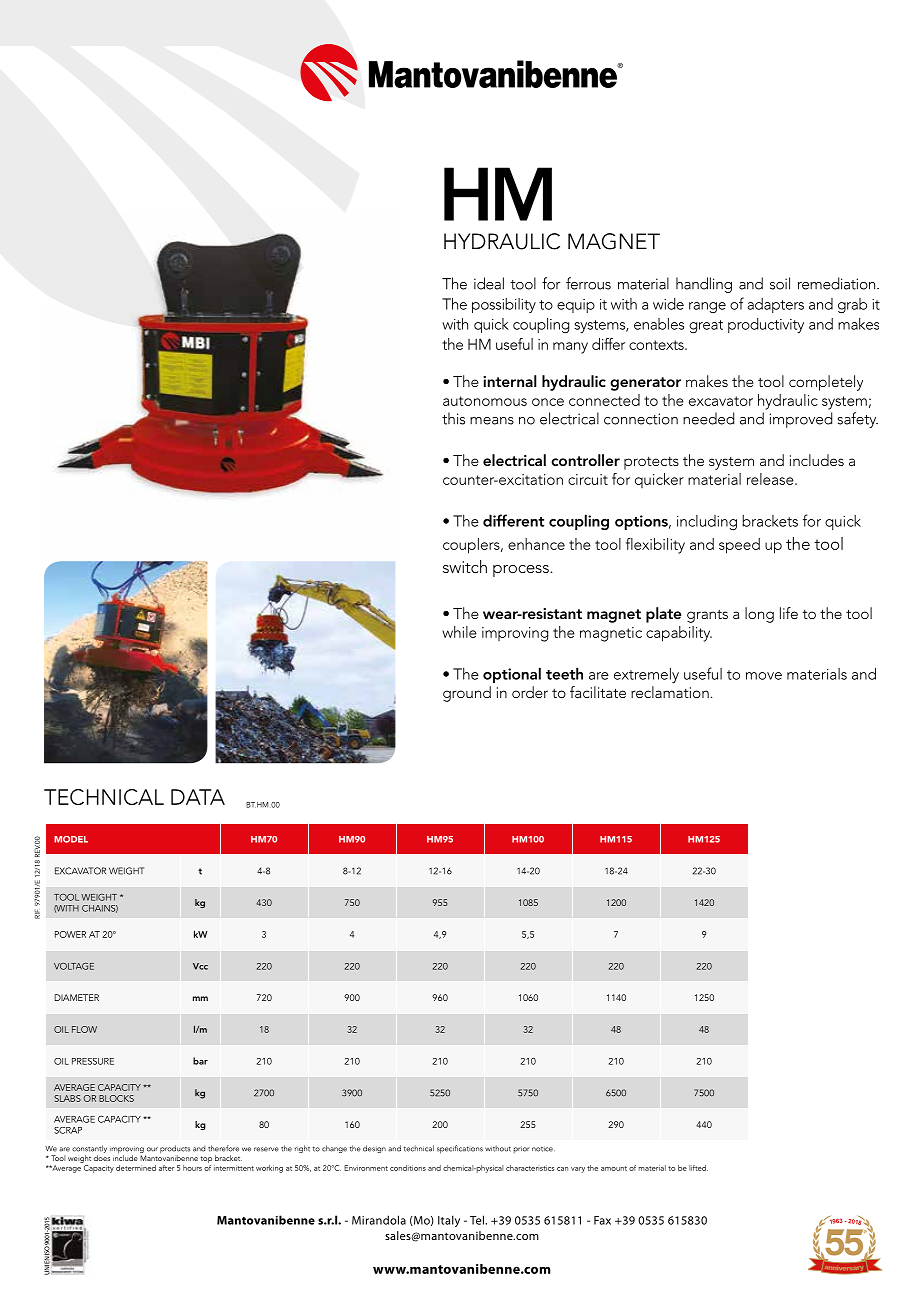 This screenshot has height=1308, width=924. What do you see at coordinates (698, 1168) in the screenshot?
I see `lifted` at bounding box center [698, 1168].
